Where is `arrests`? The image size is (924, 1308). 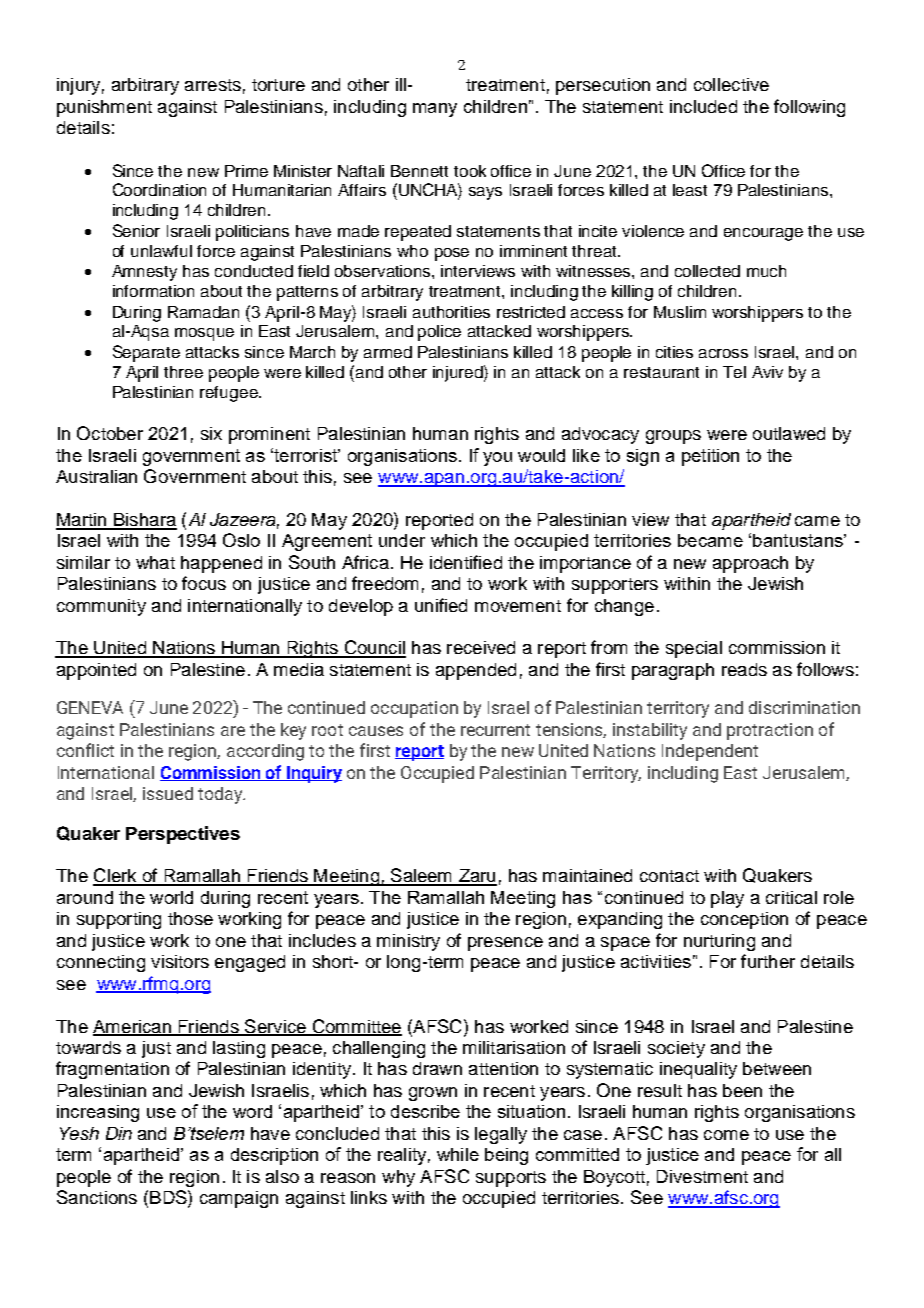 arrests is located at coordinates (213, 85).
